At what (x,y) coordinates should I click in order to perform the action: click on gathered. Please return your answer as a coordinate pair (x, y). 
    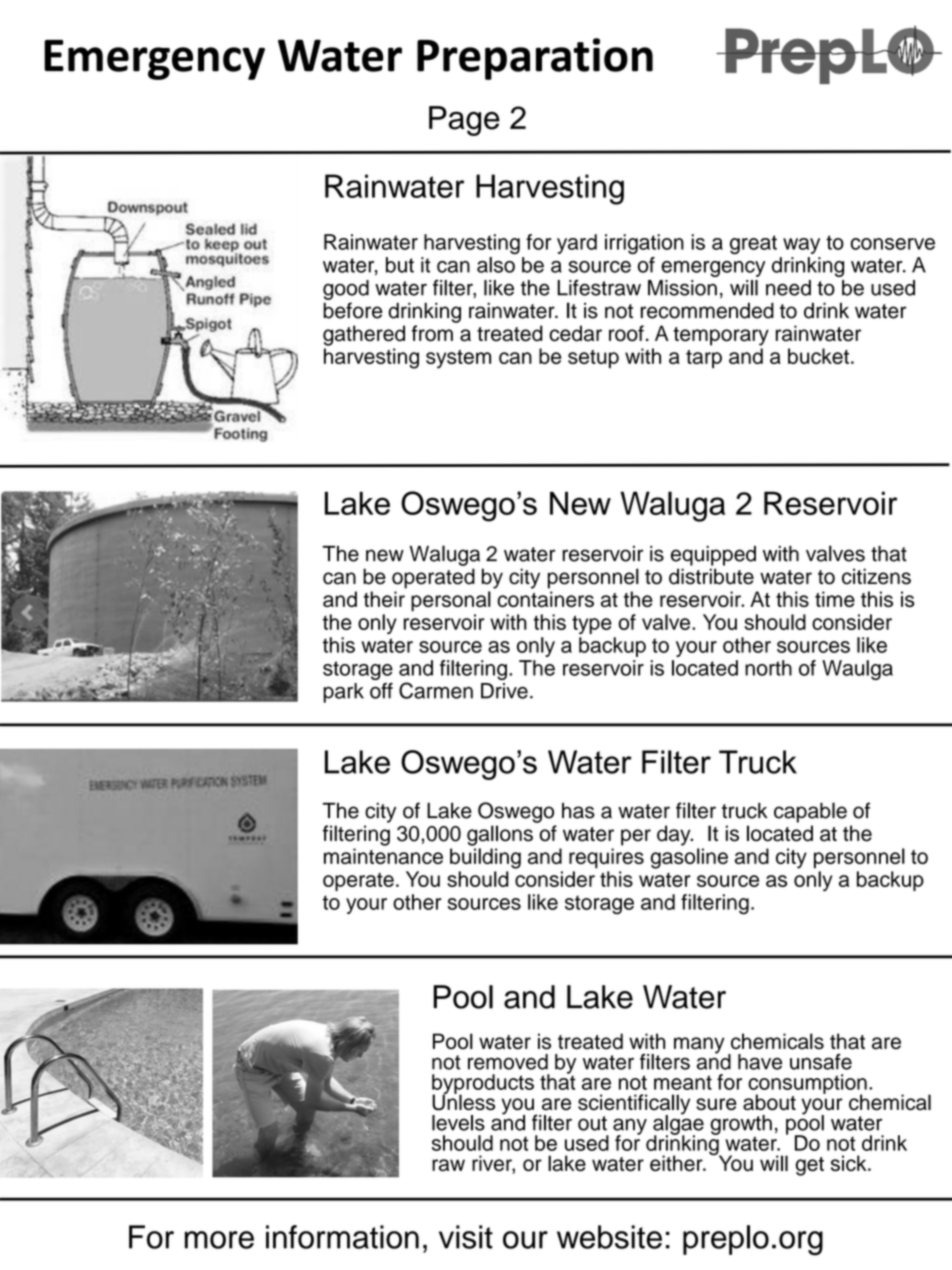
    Looking at the image, I should click on (364, 335).
